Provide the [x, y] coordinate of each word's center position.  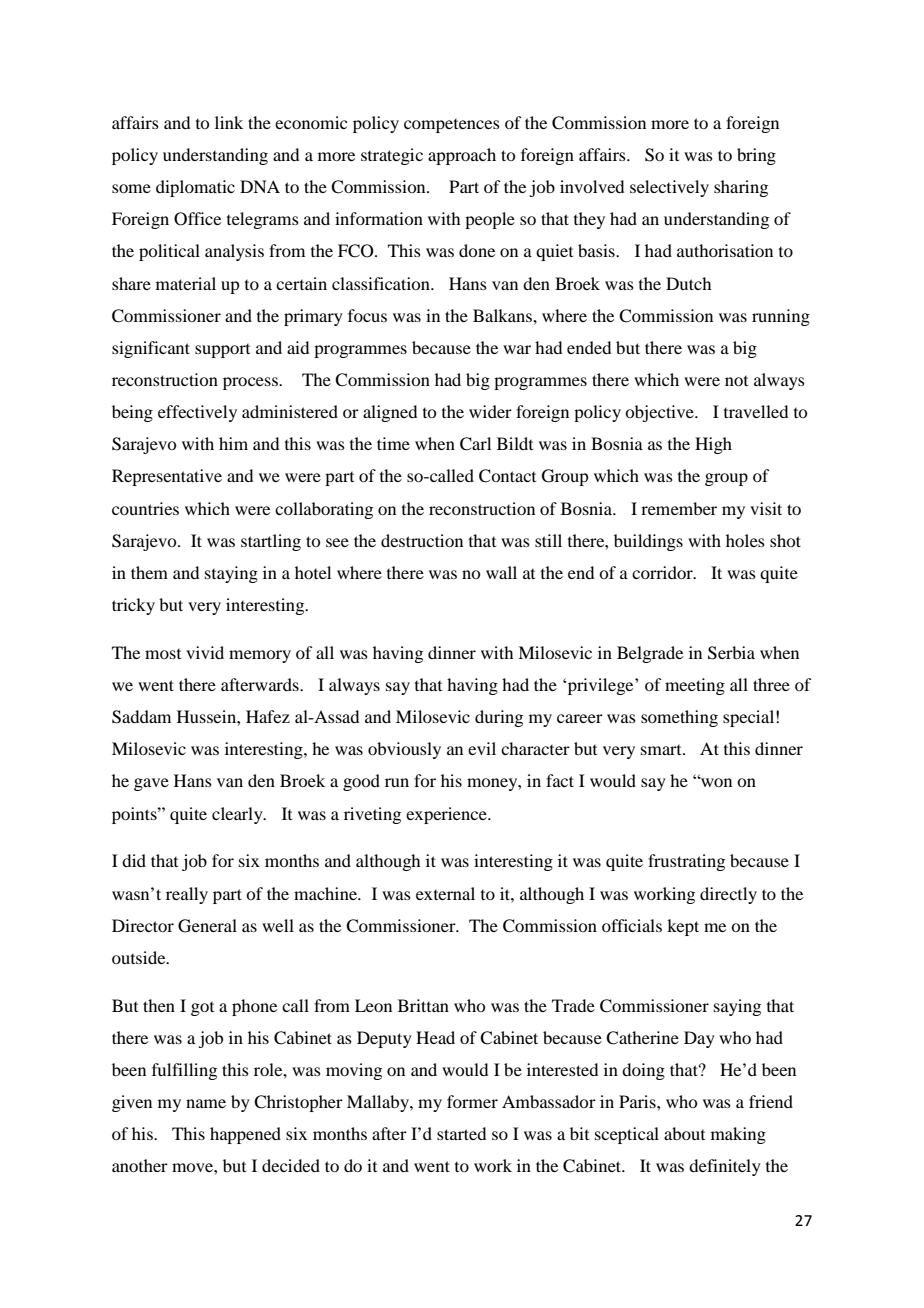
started [461, 1133]
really [187, 895]
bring [756, 156]
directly [728, 895]
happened [245, 1135]
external [445, 893]
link [229, 122]
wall [501, 572]
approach [462, 156]
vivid [205, 652]
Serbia [731, 653]
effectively [197, 413]
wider [490, 411]
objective [660, 413]
